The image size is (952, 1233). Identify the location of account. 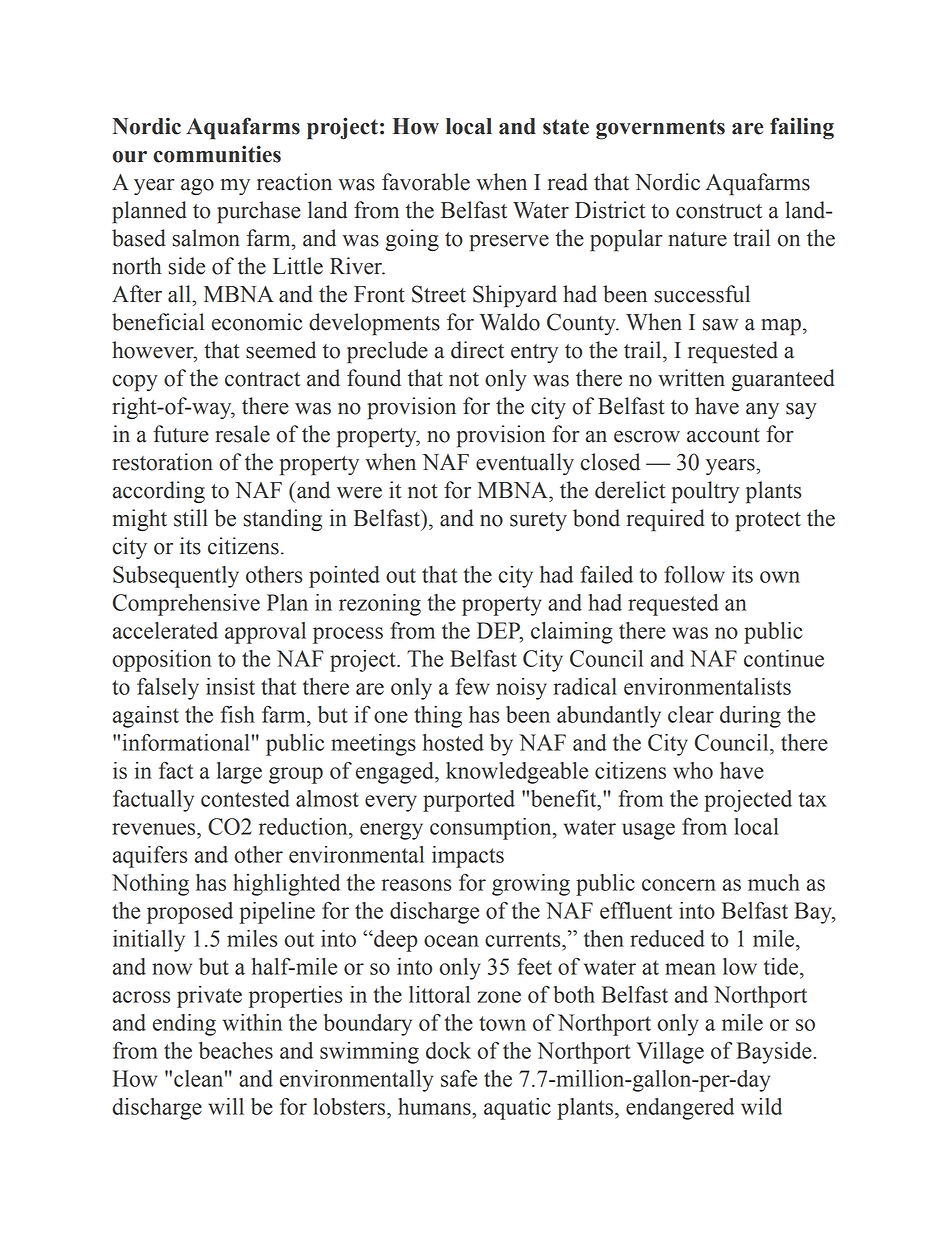
(723, 435).
